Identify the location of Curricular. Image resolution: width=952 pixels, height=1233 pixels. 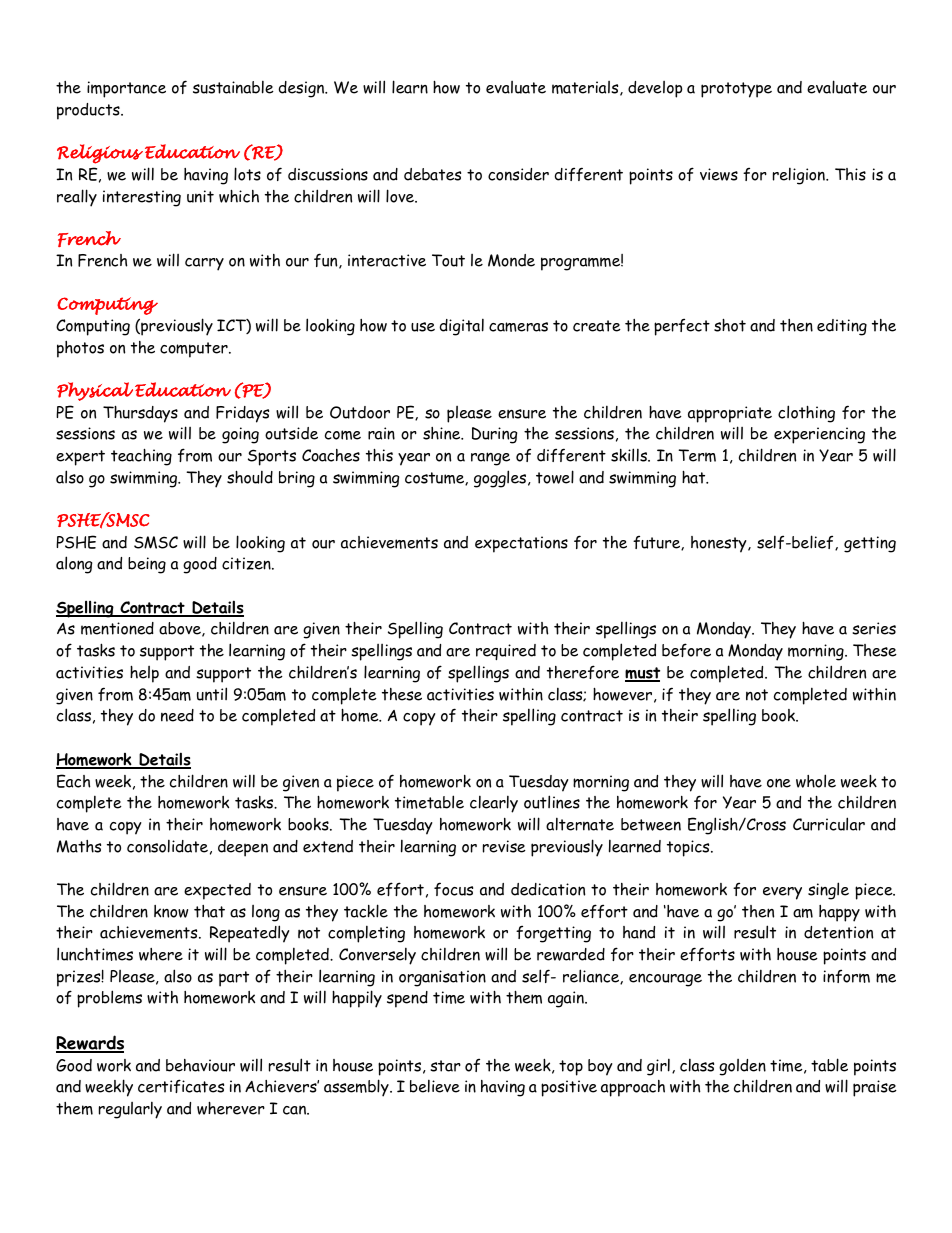
(829, 824).
